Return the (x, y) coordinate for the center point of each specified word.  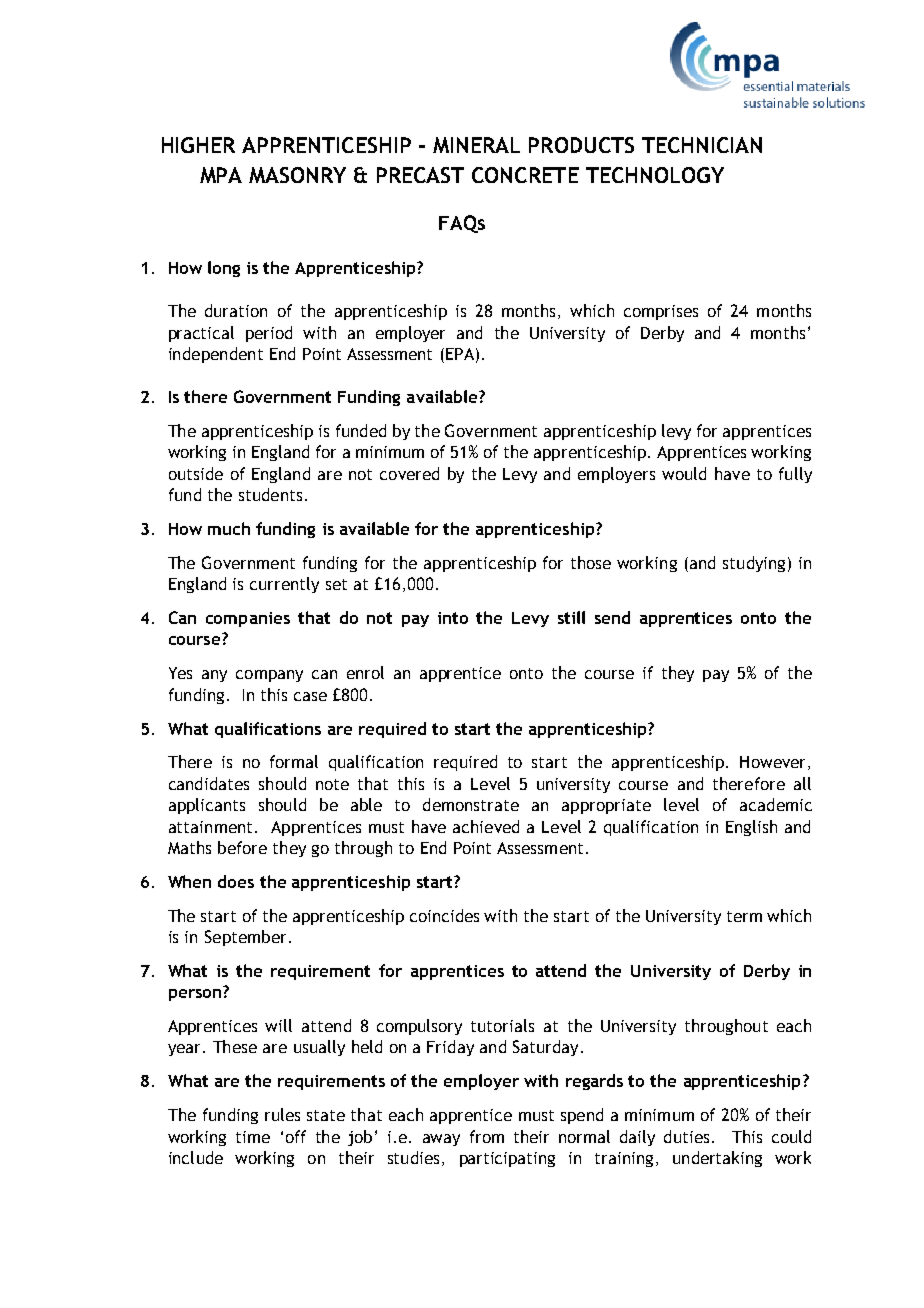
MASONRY (297, 175)
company (269, 676)
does (236, 881)
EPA (460, 354)
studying (754, 564)
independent (216, 355)
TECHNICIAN (702, 145)
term (744, 916)
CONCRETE (525, 175)
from (487, 1136)
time (253, 1137)
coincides (444, 915)
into (453, 618)
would (684, 473)
